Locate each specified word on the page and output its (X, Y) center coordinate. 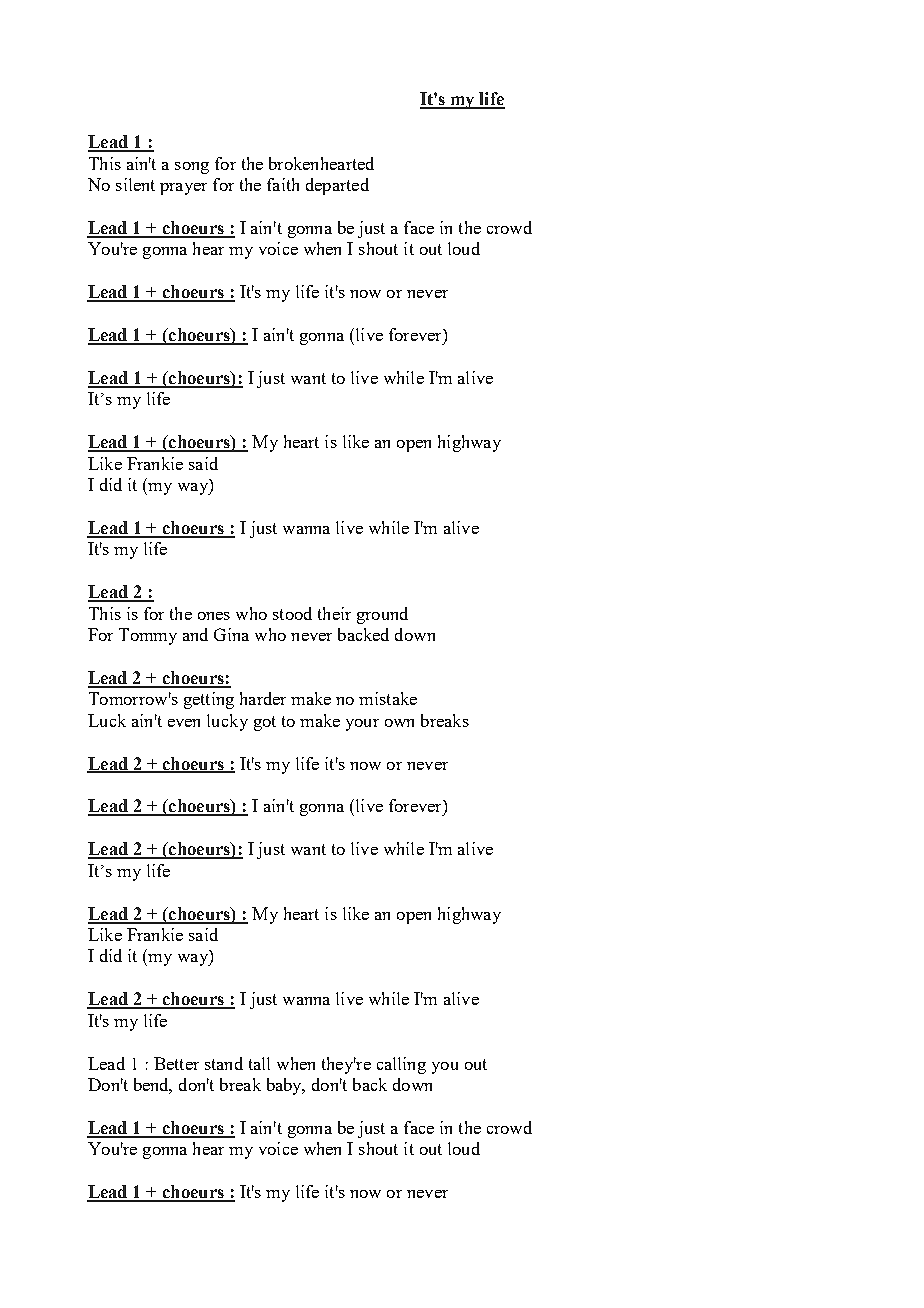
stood (292, 613)
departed (337, 186)
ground (382, 615)
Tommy (148, 636)
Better (176, 1063)
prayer (183, 189)
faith (283, 184)
